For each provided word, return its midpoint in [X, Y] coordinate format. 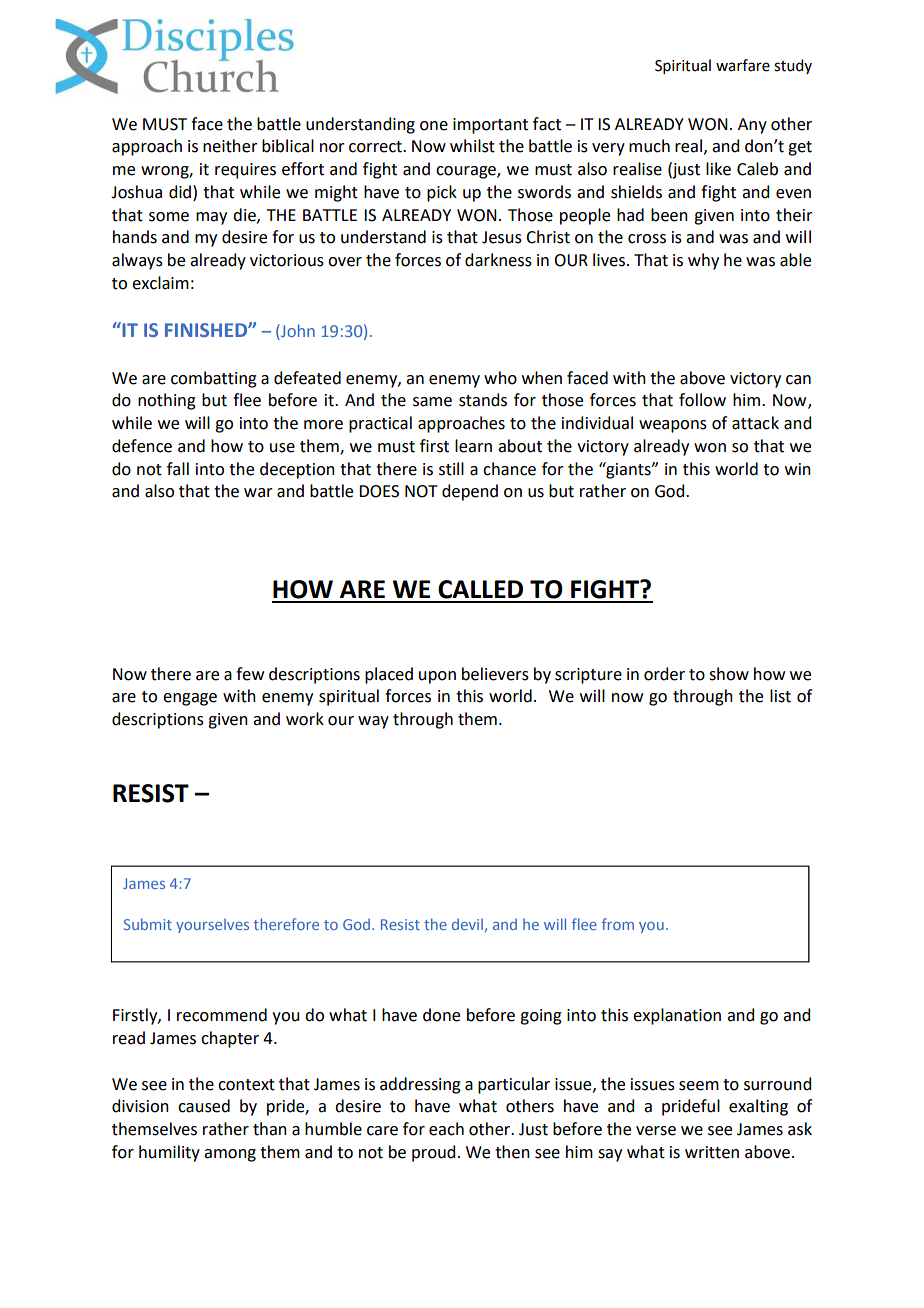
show [729, 674]
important [490, 126]
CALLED [480, 589]
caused [204, 1106]
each [446, 1129]
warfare [743, 65]
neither [230, 146]
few [250, 674]
